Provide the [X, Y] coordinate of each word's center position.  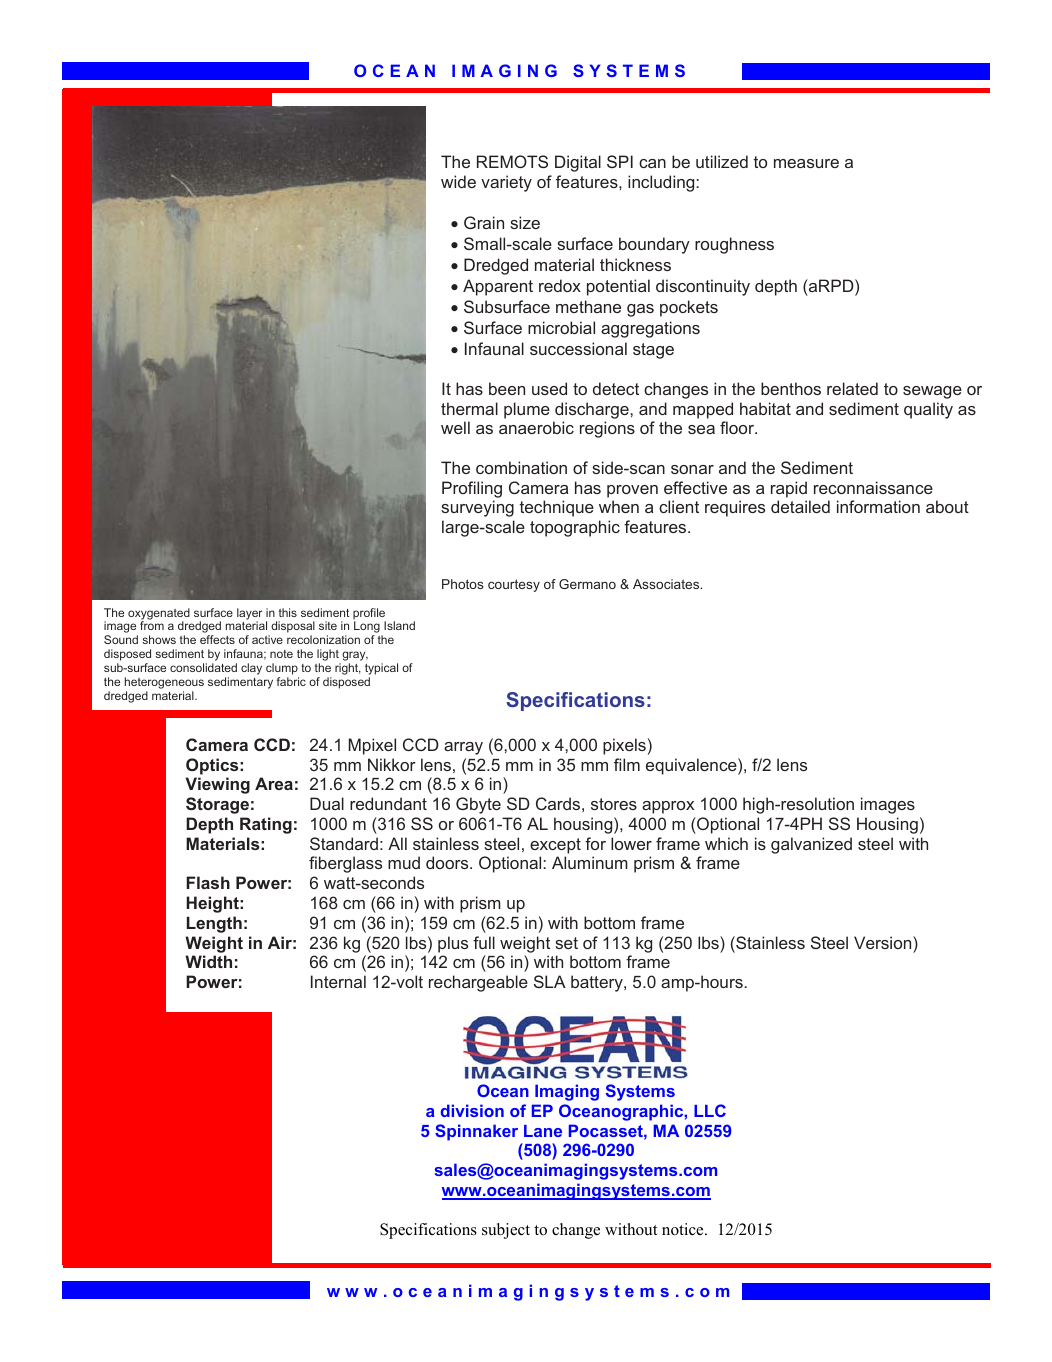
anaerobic [536, 427]
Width [208, 961]
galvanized [811, 845]
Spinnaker [476, 1132]
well [455, 427]
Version [884, 942]
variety [506, 183]
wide [458, 181]
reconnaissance [873, 487]
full [484, 942]
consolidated [203, 667]
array [463, 748]
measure [806, 163]
